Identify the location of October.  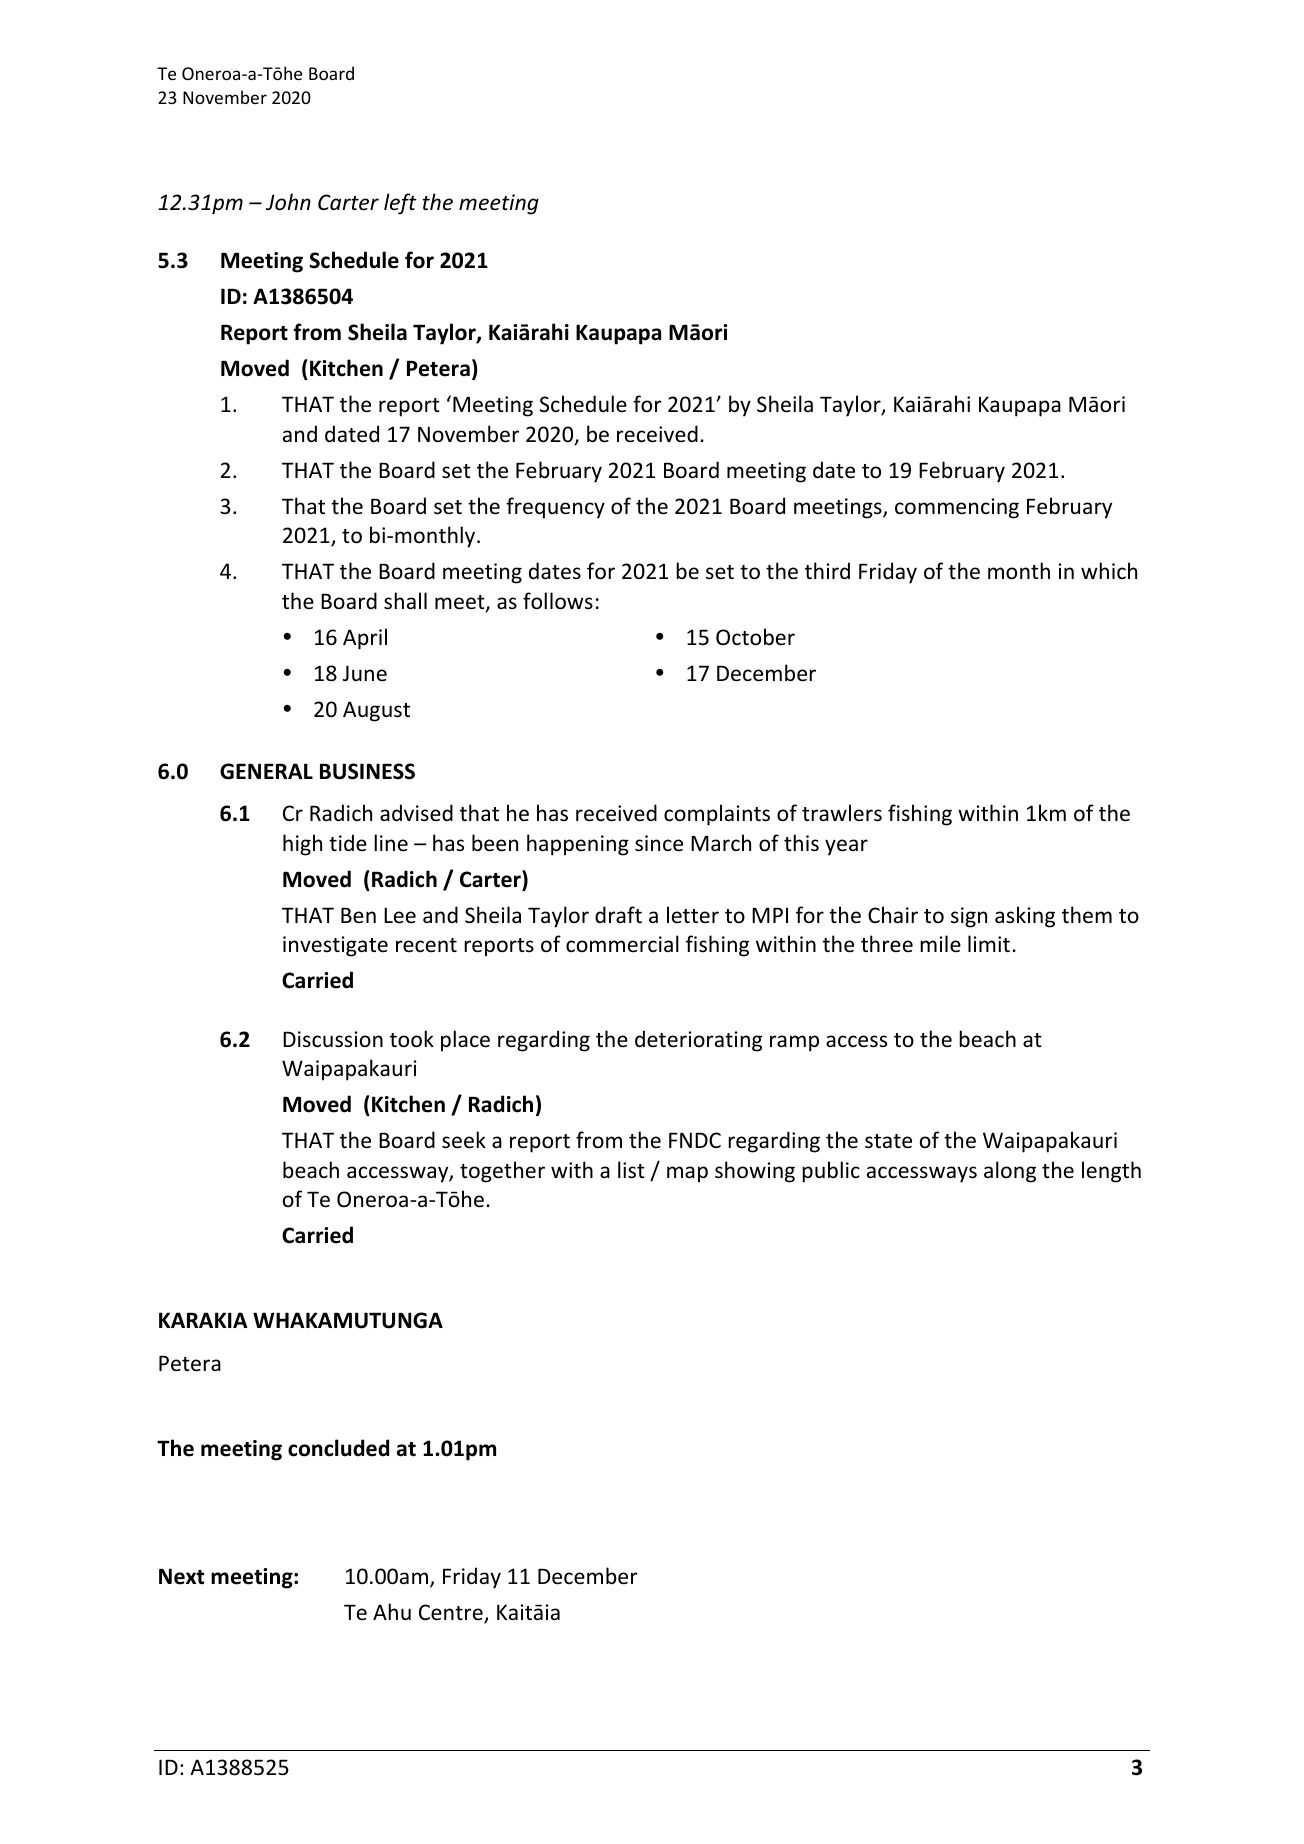
(755, 637).
